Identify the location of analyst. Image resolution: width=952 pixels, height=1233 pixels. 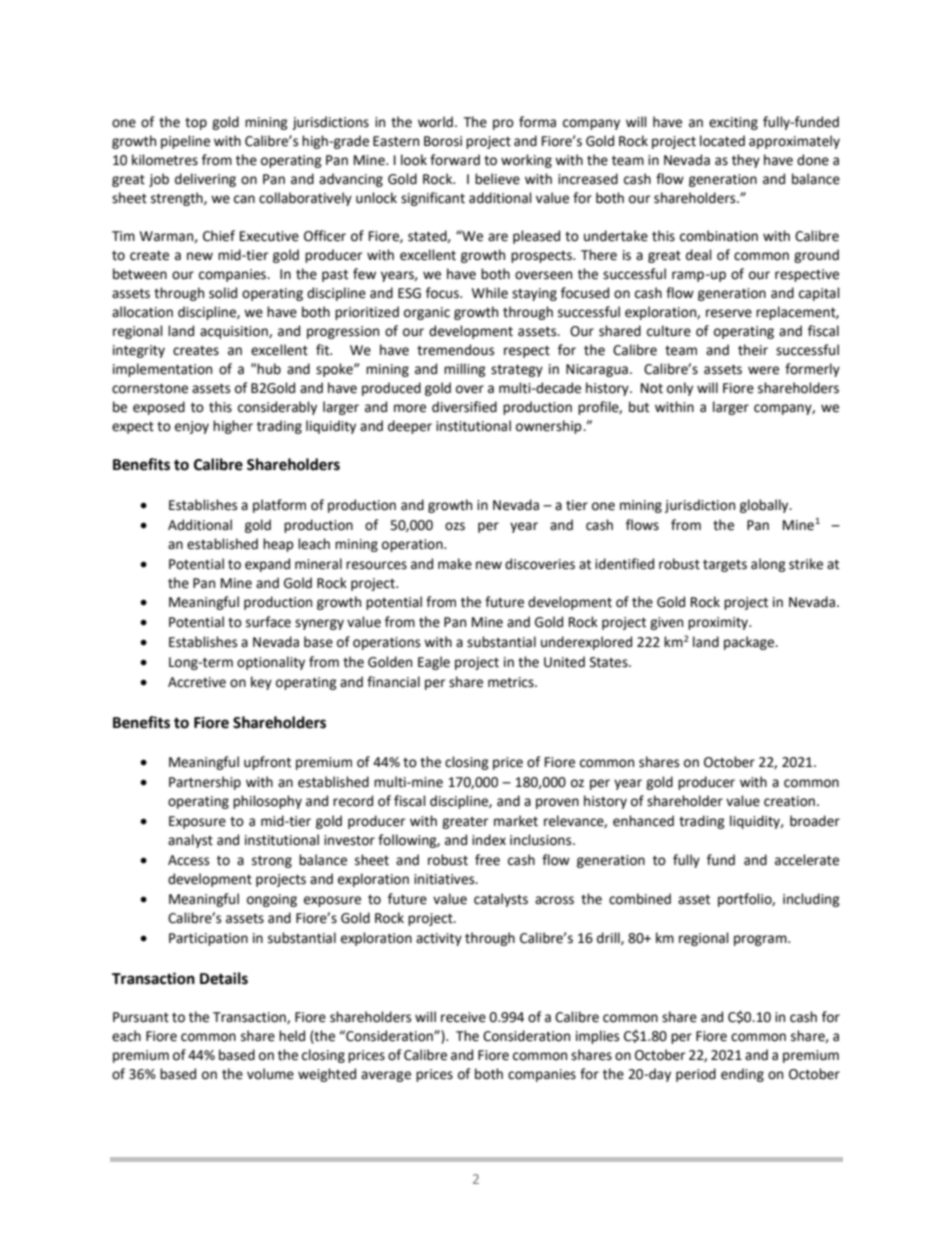
(190, 841).
